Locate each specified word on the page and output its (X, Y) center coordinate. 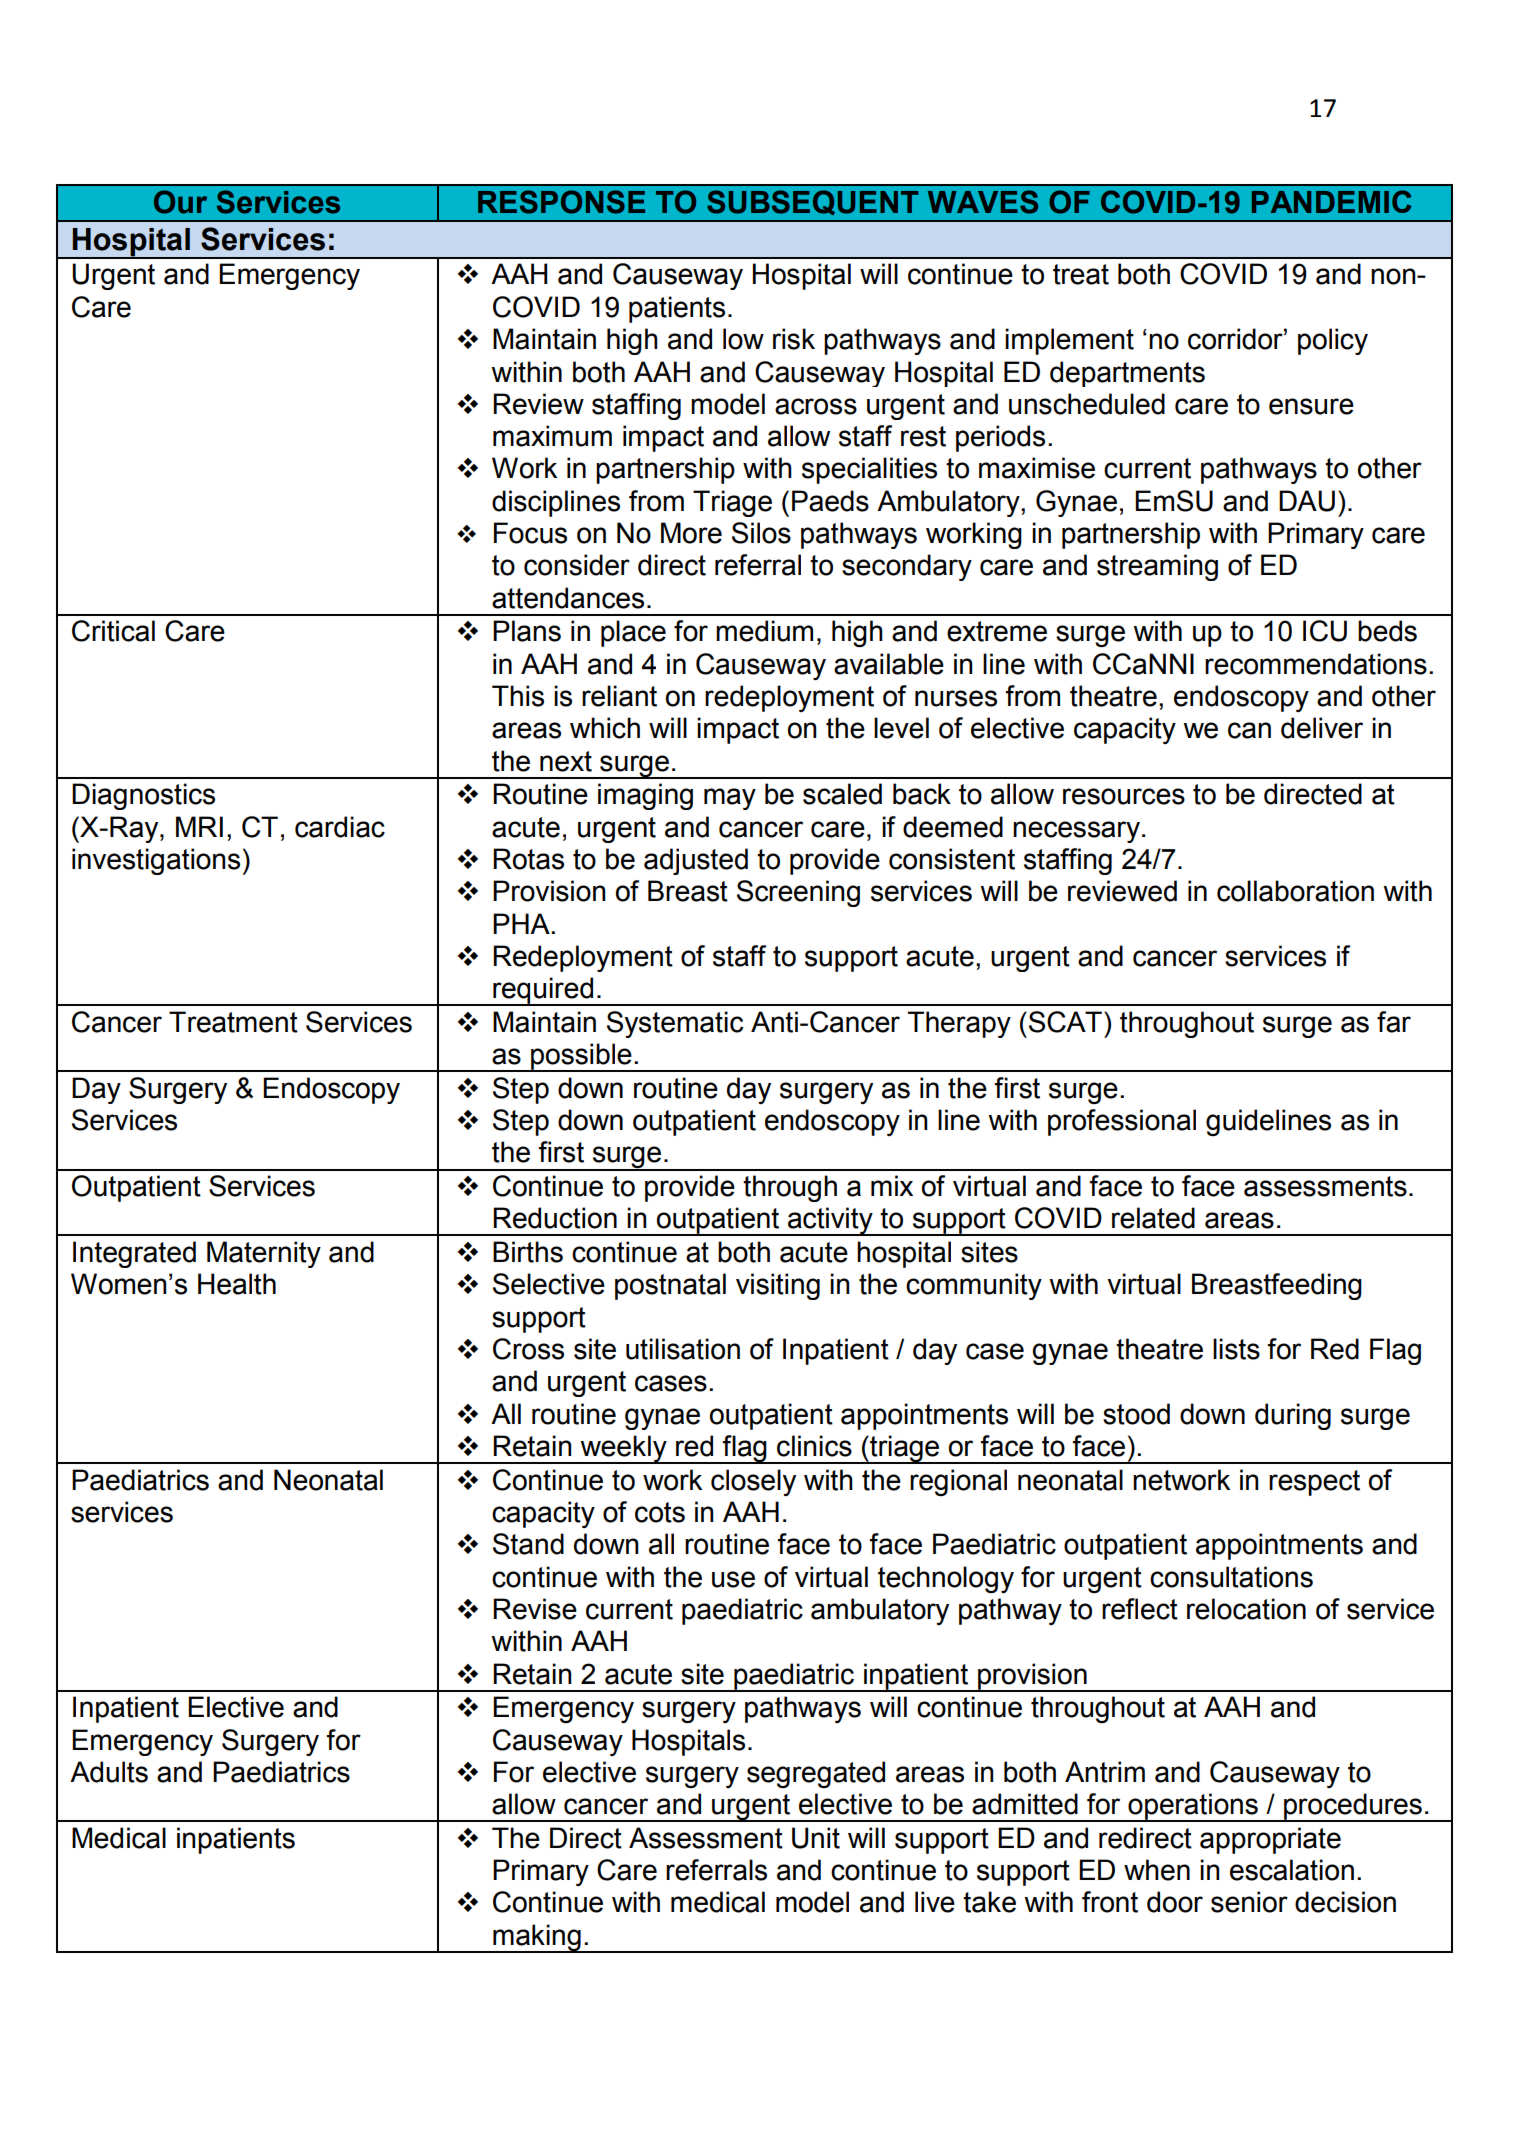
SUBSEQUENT (812, 202)
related (1153, 1218)
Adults (109, 1772)
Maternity (264, 1254)
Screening (798, 893)
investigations (156, 861)
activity (830, 1221)
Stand (528, 1544)
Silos (761, 533)
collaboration (1295, 891)
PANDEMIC (1331, 201)
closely (753, 1482)
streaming (1157, 567)
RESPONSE (561, 202)
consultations (1231, 1577)
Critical (113, 631)
